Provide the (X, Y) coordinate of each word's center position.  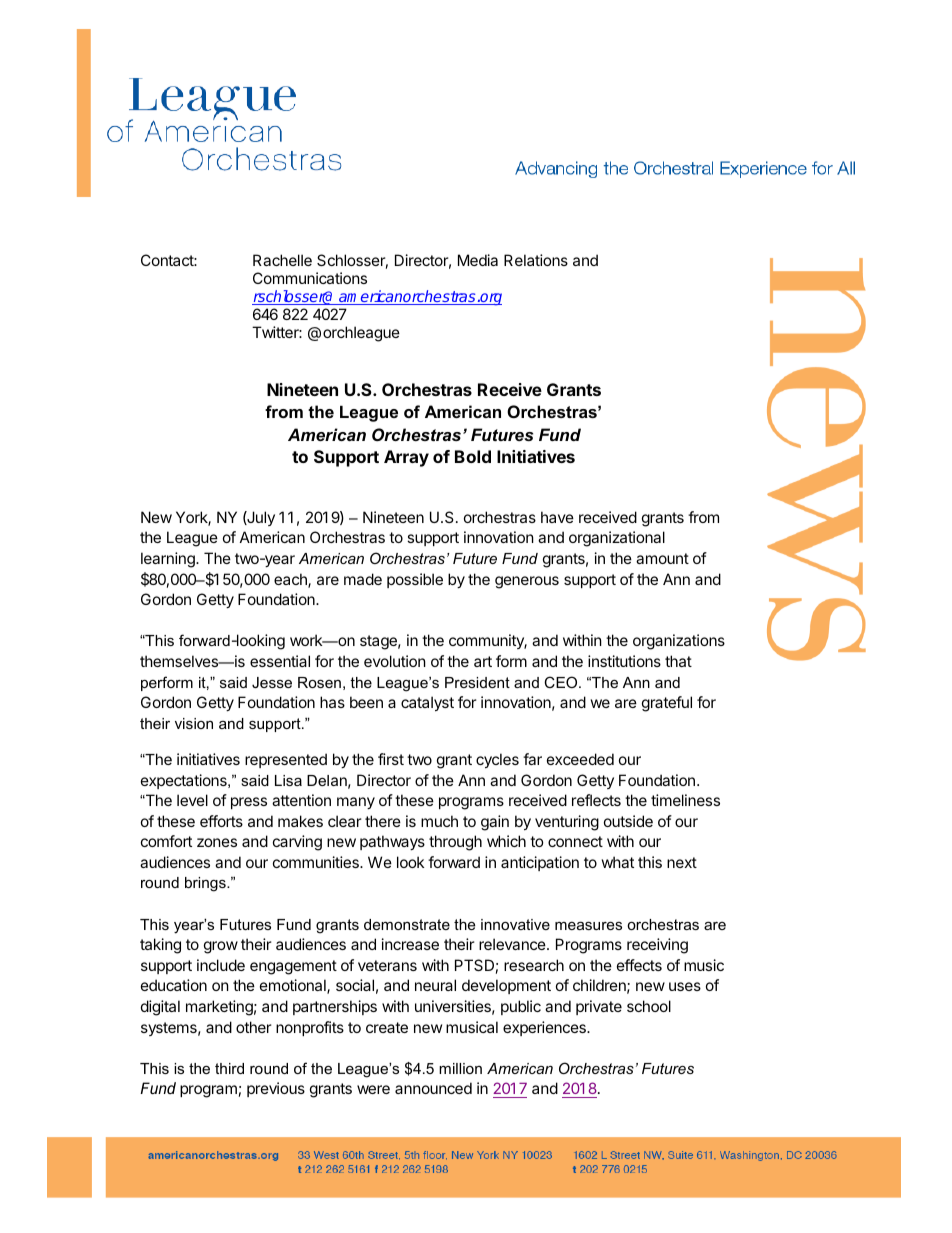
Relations (536, 260)
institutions (624, 661)
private (599, 1007)
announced (433, 1088)
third (229, 1068)
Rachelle (282, 260)
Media (478, 260)
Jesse (272, 682)
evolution (395, 661)
